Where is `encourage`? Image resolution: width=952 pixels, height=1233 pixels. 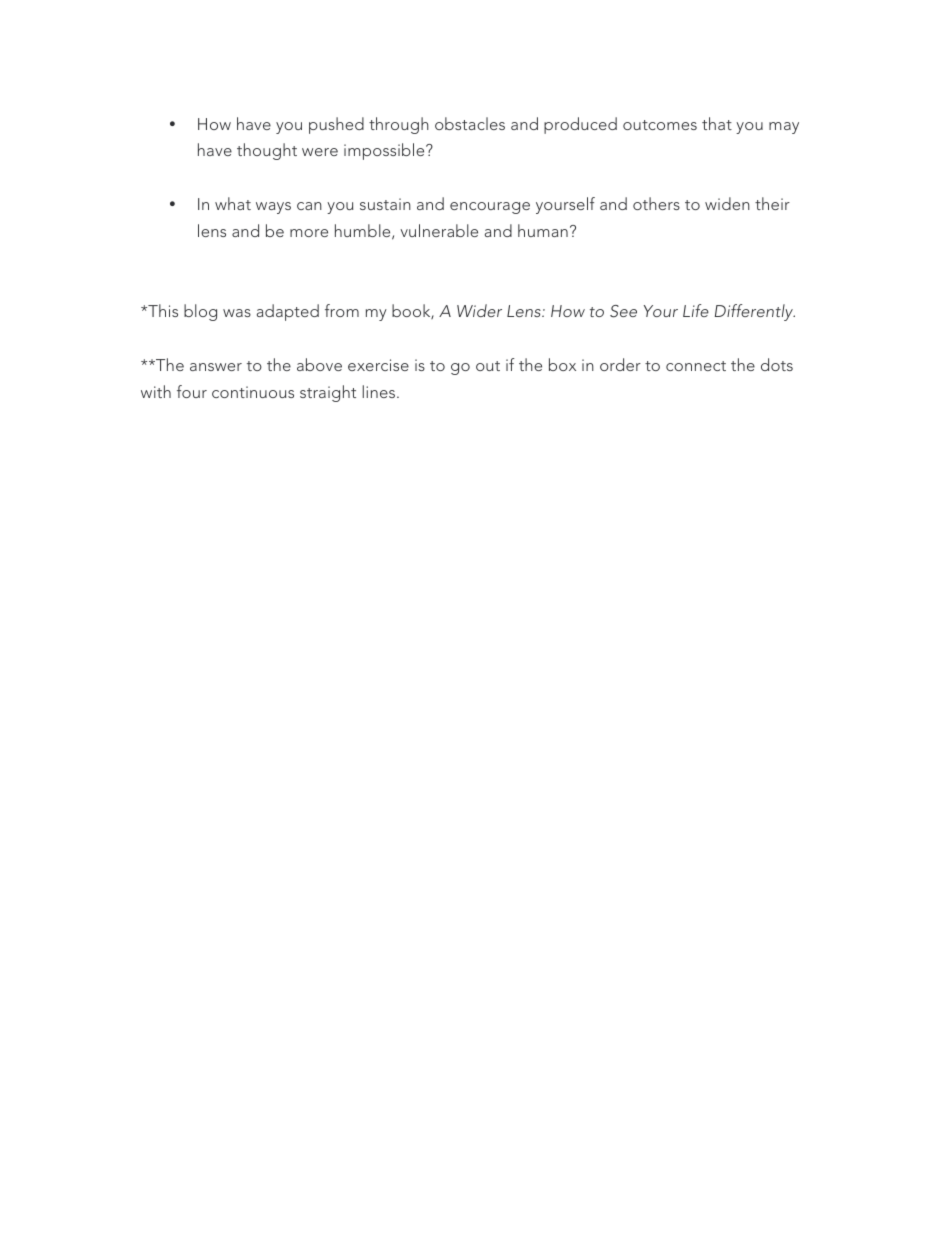 encourage is located at coordinates (490, 208).
